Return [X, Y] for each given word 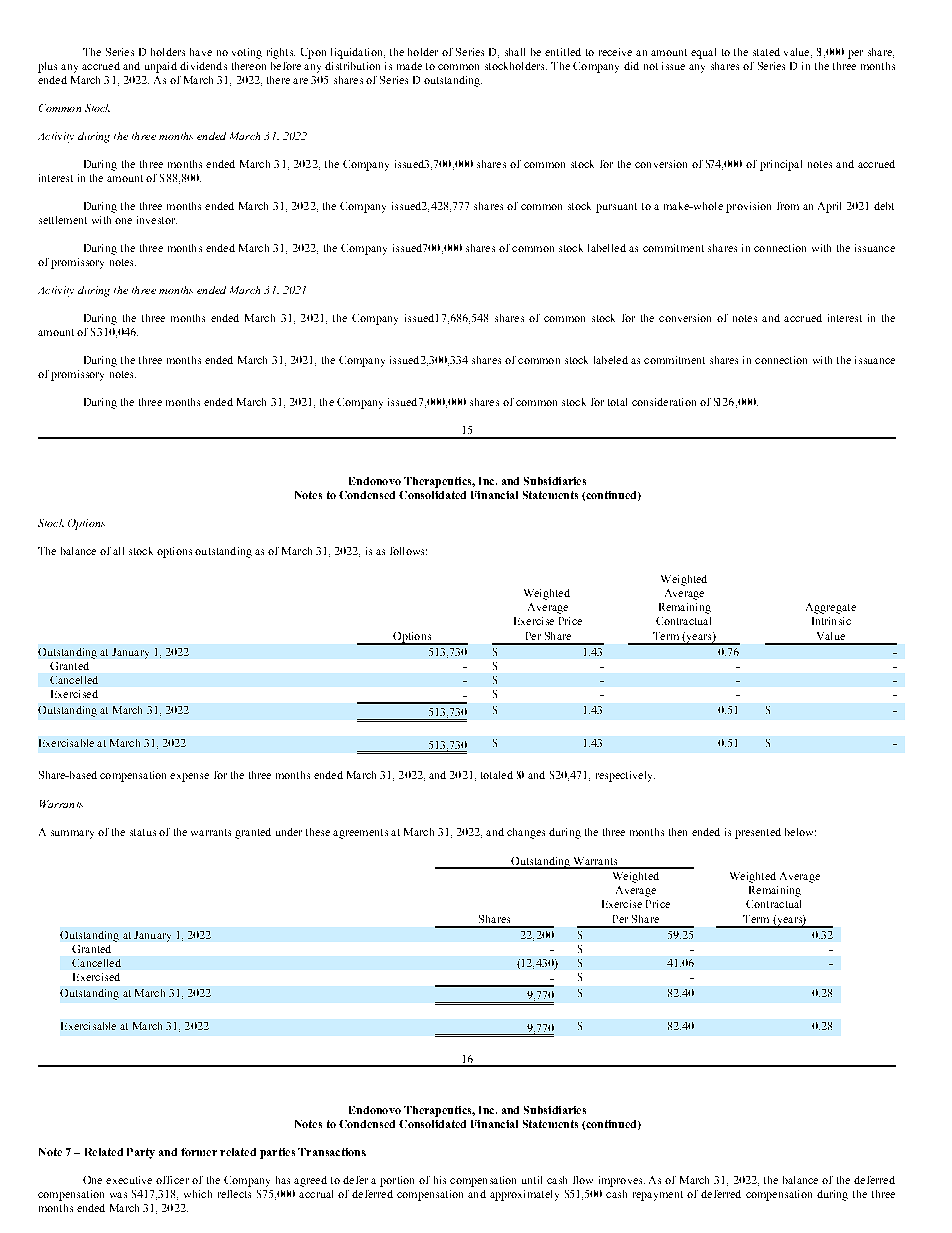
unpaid [161, 67]
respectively [625, 776]
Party [141, 1153]
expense [189, 777]
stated [766, 52]
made [409, 66]
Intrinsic [831, 621]
